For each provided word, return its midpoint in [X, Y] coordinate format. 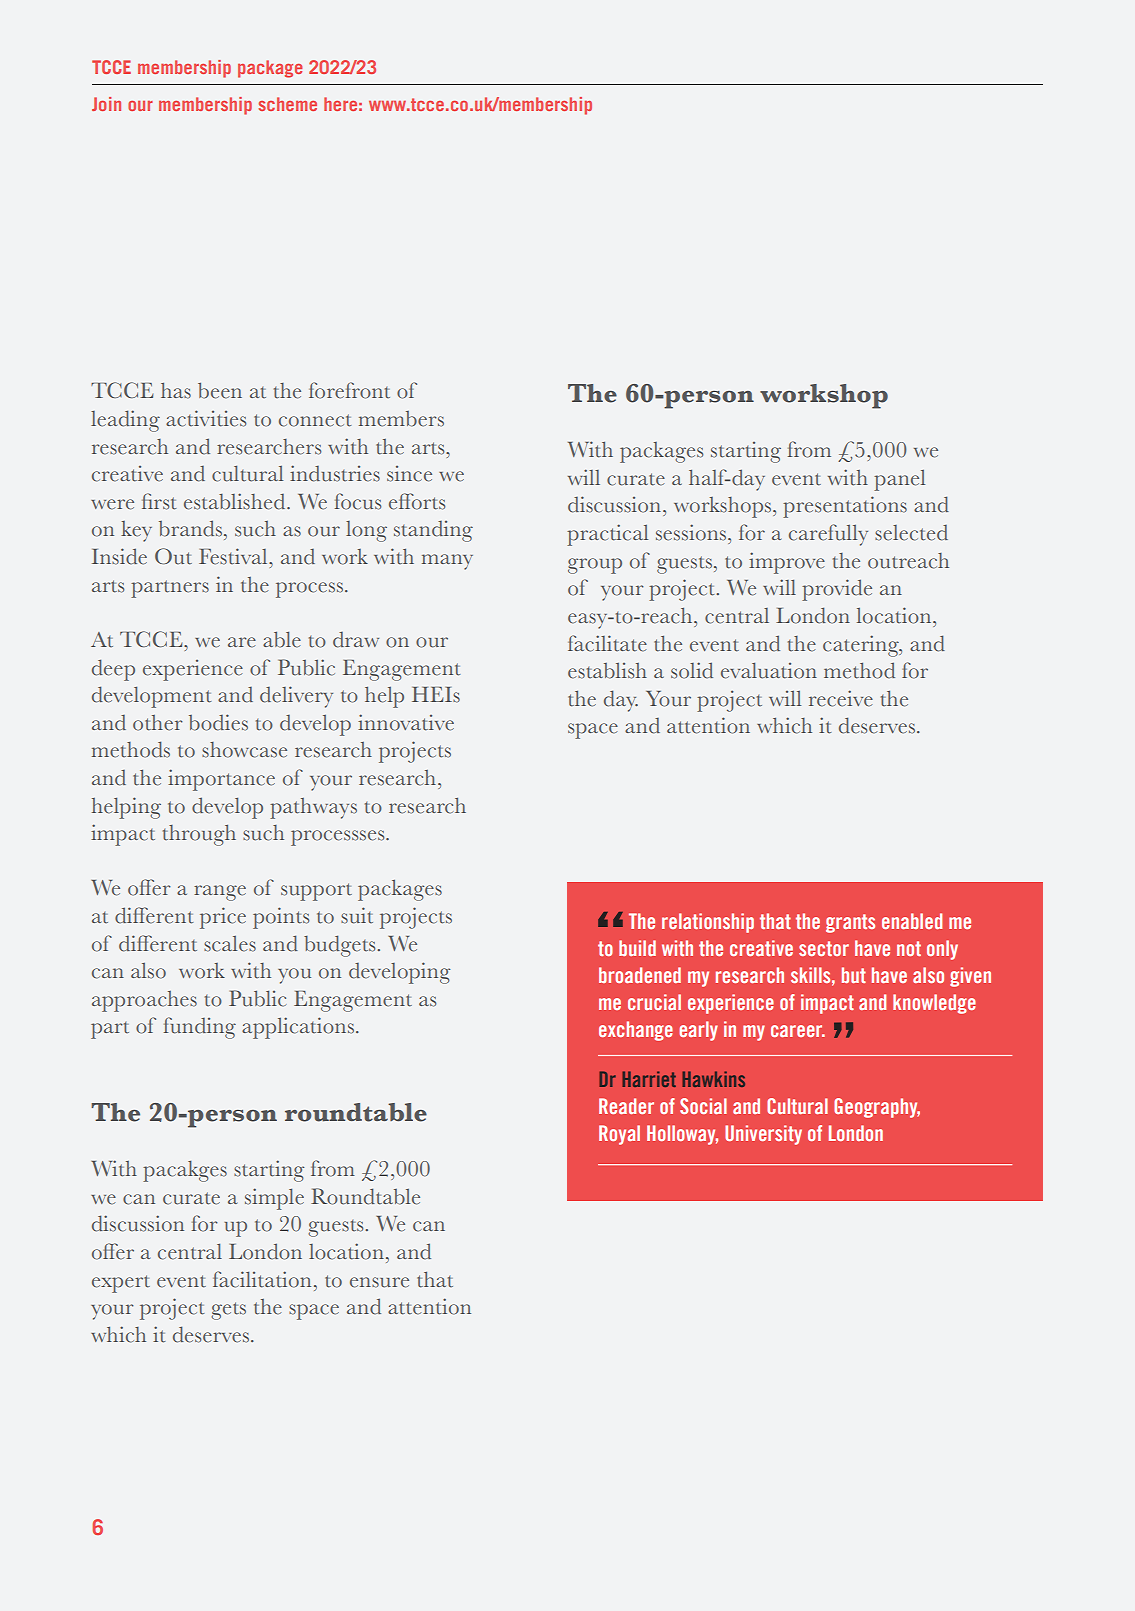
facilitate [607, 643]
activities [206, 418]
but [854, 975]
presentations [845, 507]
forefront [349, 390]
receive [841, 698]
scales [230, 944]
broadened [640, 975]
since [409, 474]
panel [899, 480]
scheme [288, 104]
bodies [218, 722]
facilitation [262, 1279]
